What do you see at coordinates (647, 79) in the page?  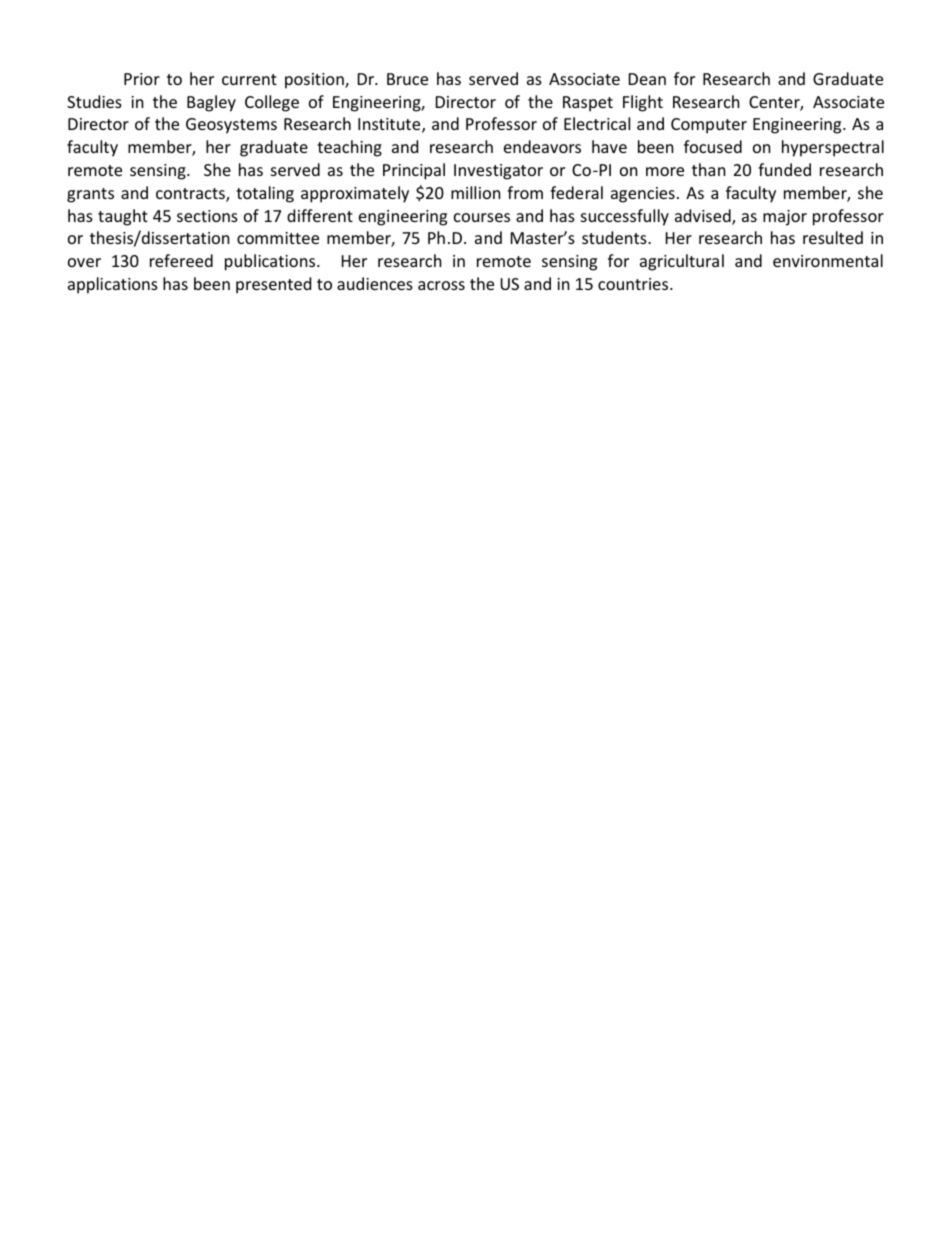 I see `Dean` at bounding box center [647, 79].
